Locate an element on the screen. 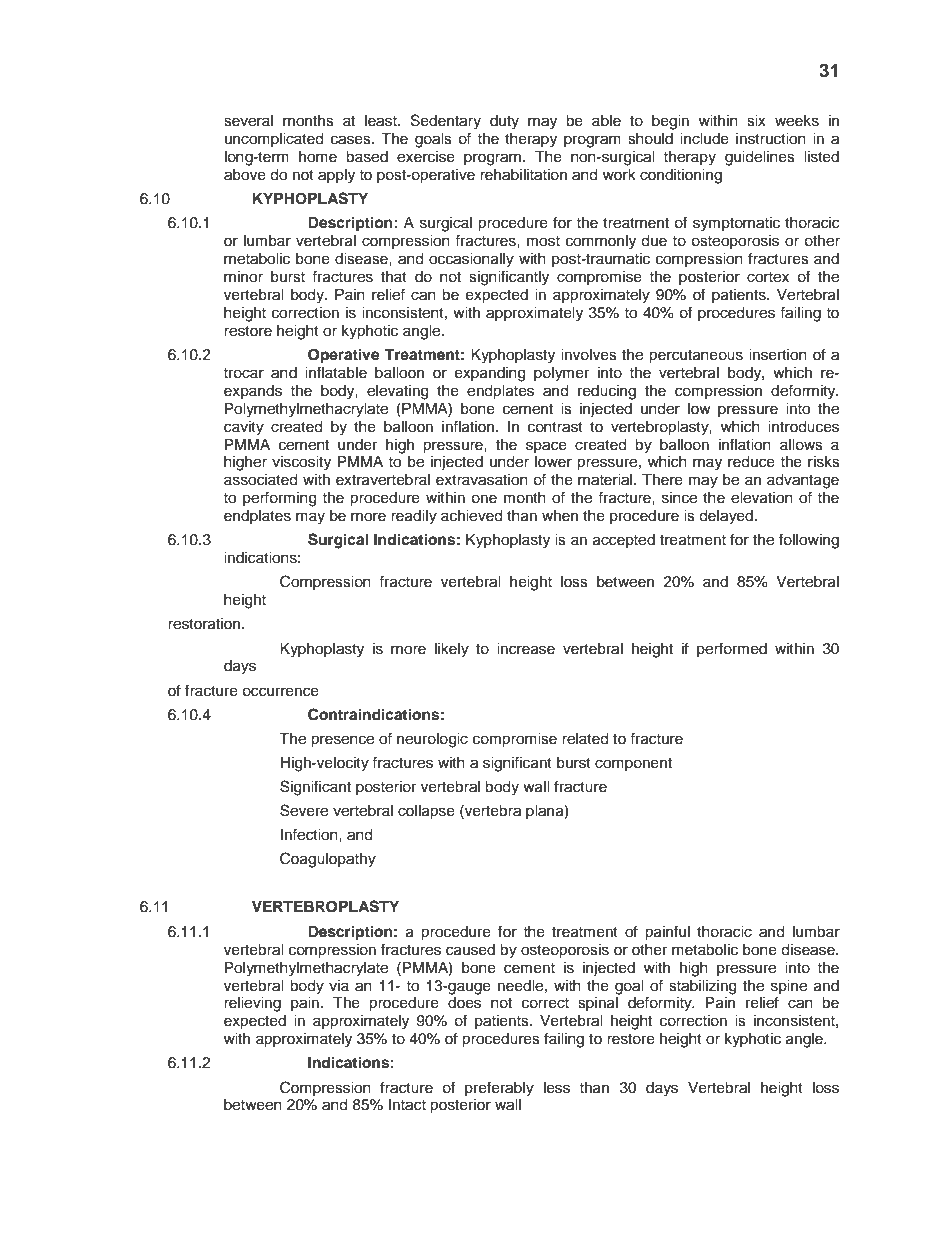 The width and height of the screenshot is (952, 1233). reduce is located at coordinates (751, 462).
